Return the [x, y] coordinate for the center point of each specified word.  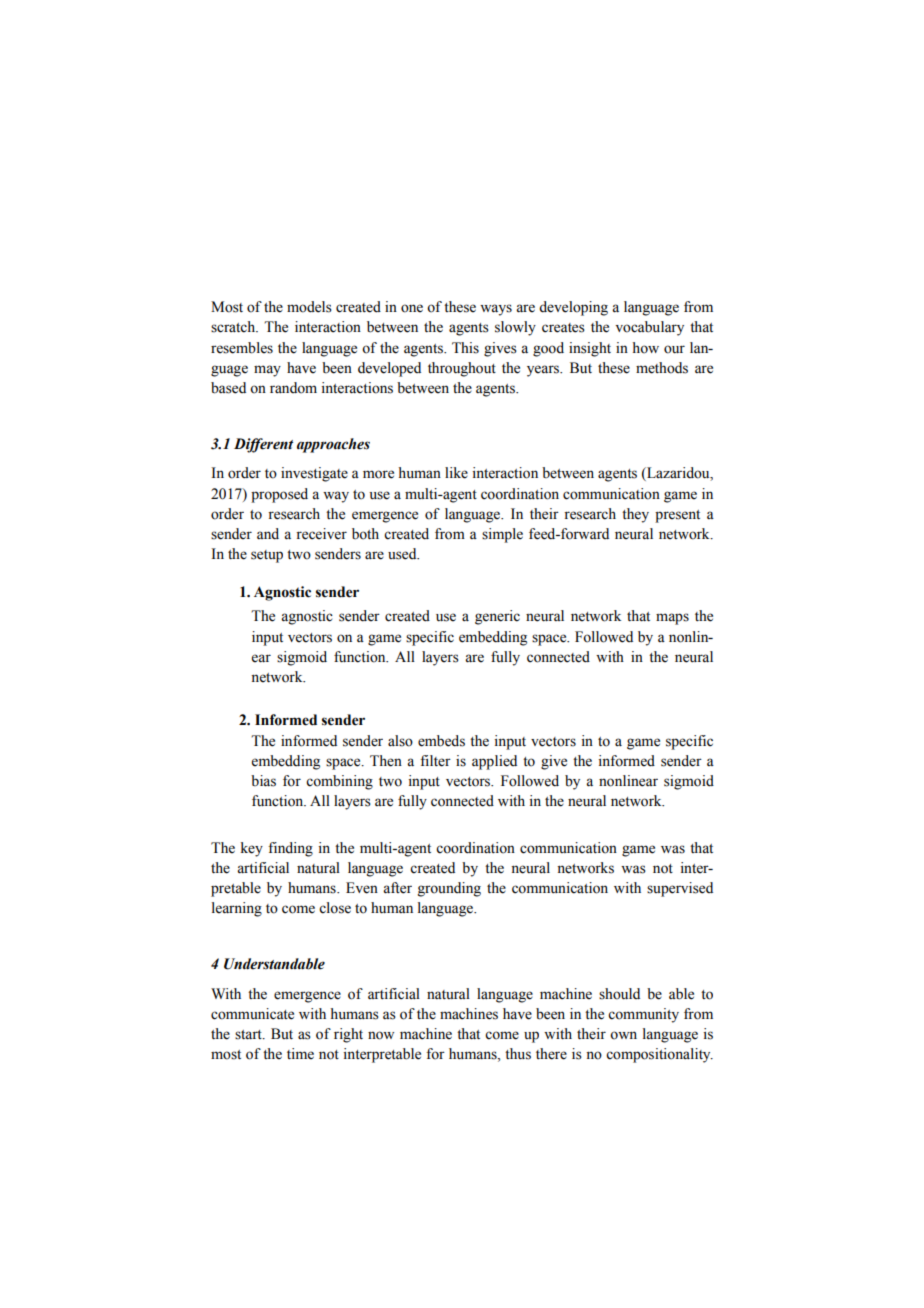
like [456, 473]
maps [672, 619]
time [300, 1054]
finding [290, 849]
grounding [449, 889]
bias [263, 781]
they [635, 515]
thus [518, 1054]
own [623, 1035]
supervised [680, 889]
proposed [279, 495]
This [465, 348]
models [309, 307]
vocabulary [649, 328]
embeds [441, 741]
